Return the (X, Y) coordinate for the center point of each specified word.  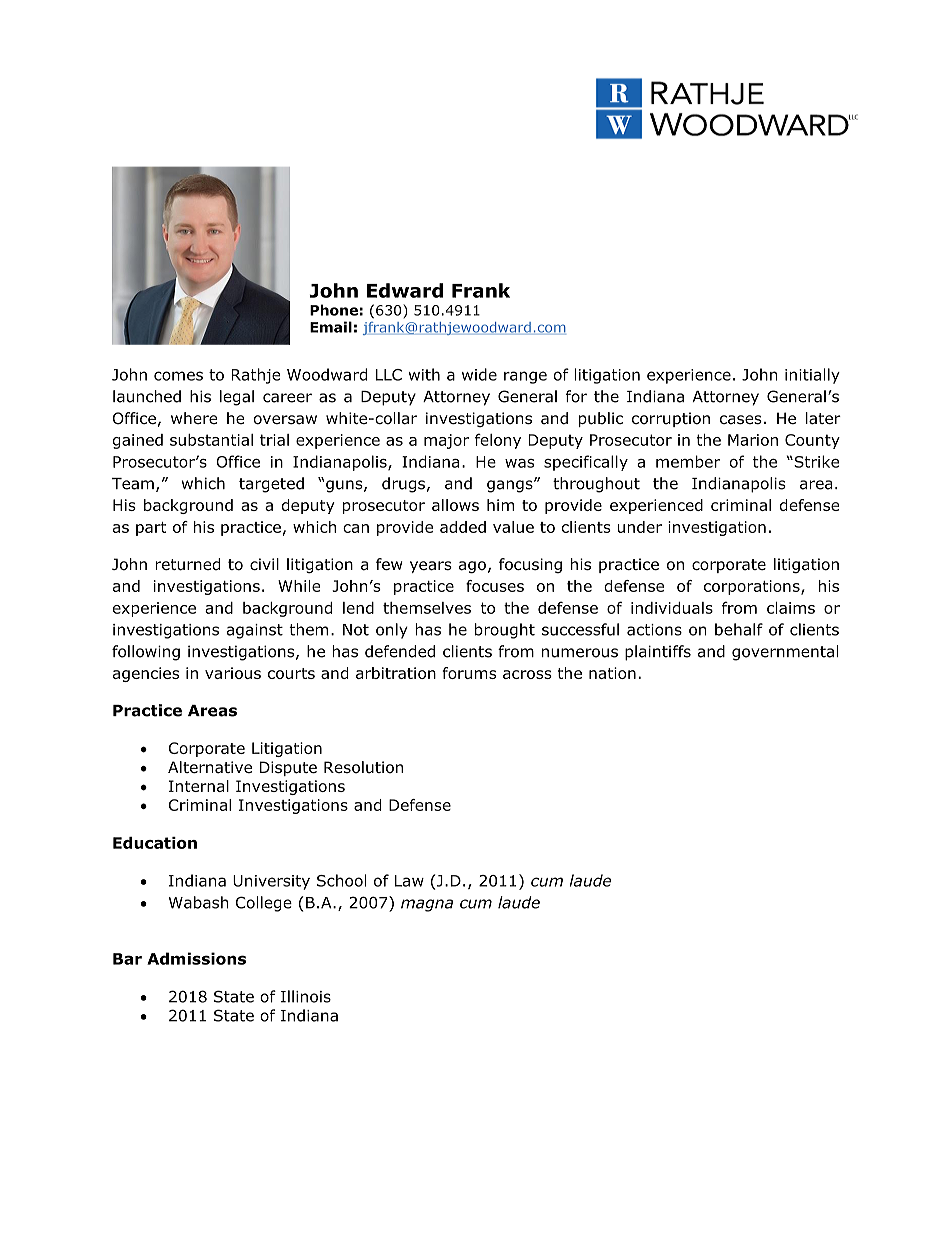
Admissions (196, 958)
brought (505, 631)
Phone (334, 310)
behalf (739, 629)
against (255, 631)
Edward (405, 290)
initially (812, 376)
